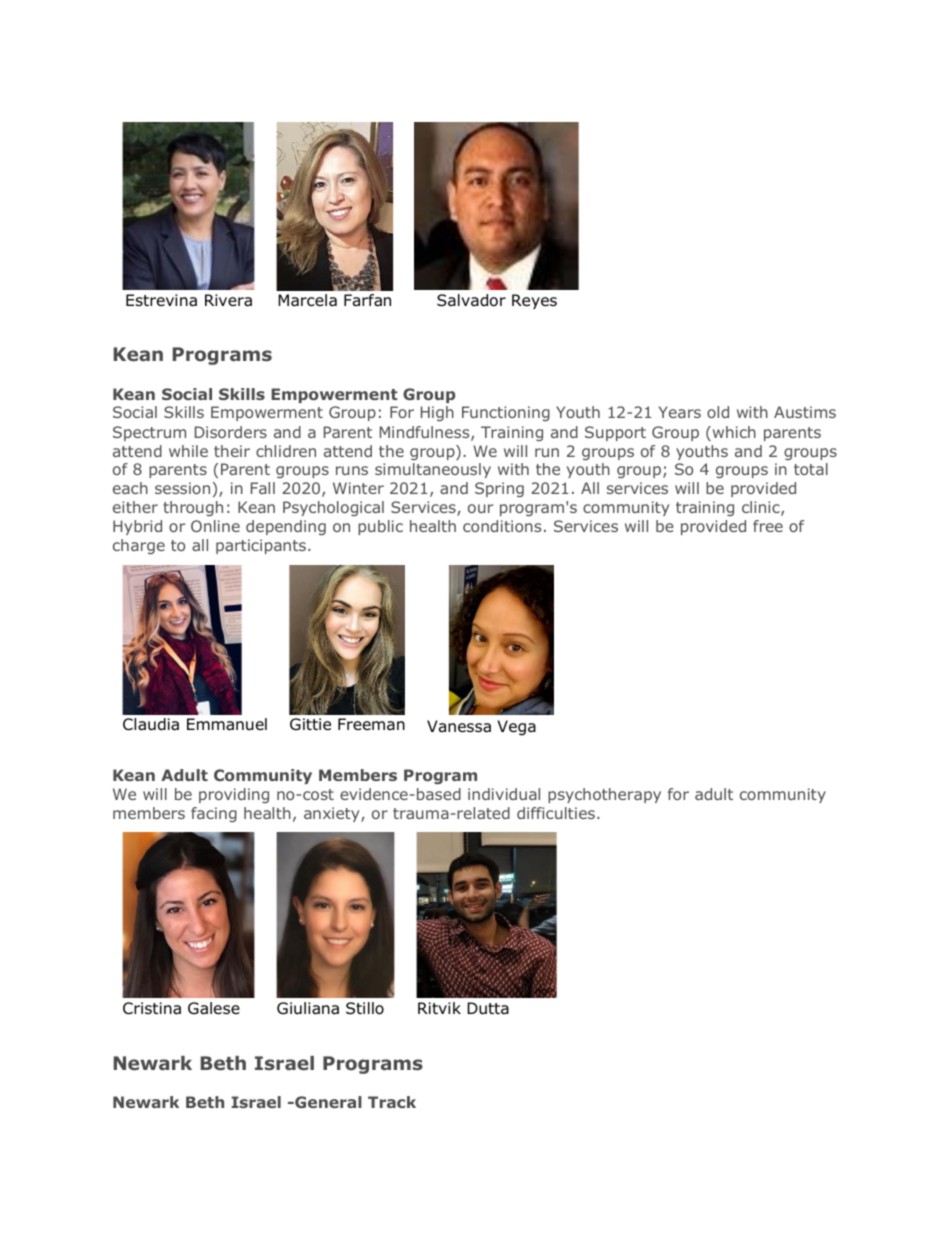 Image resolution: width=952 pixels, height=1233 pixels. What do you see at coordinates (762, 508) in the screenshot?
I see `clinic` at bounding box center [762, 508].
